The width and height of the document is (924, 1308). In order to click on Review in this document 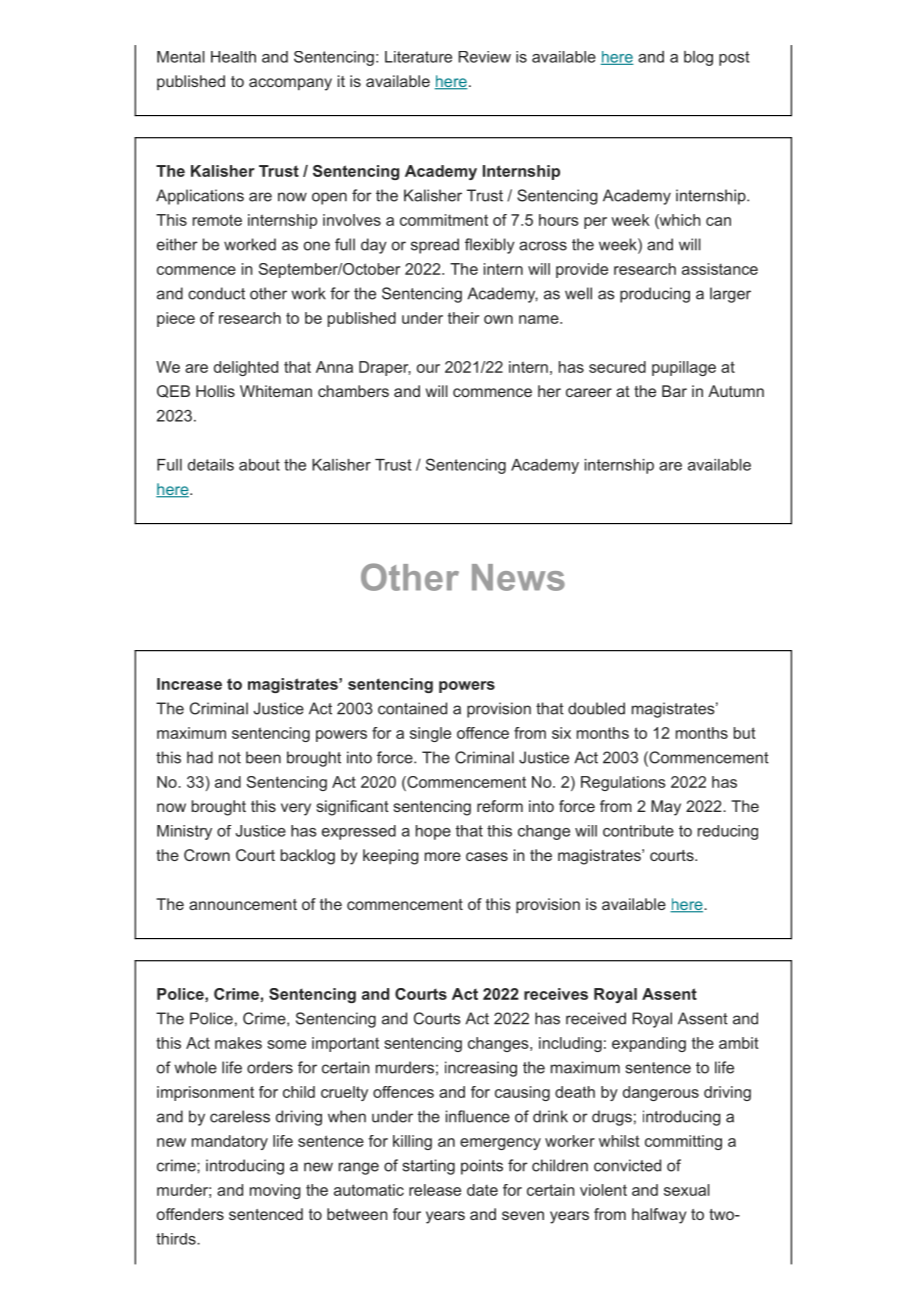, I will do `click(484, 57)`.
